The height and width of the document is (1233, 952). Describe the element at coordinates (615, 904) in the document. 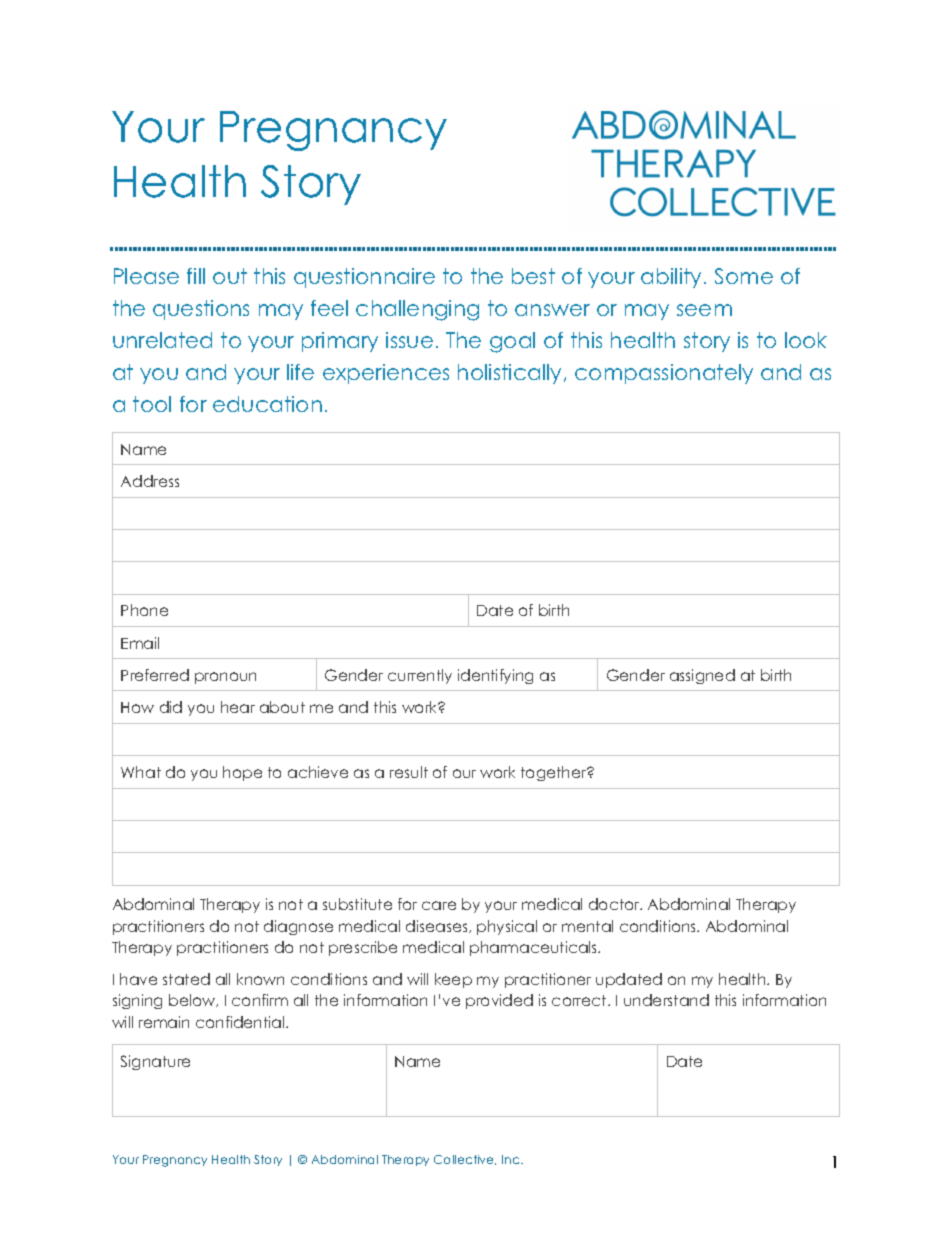

I see `doctor` at that location.
